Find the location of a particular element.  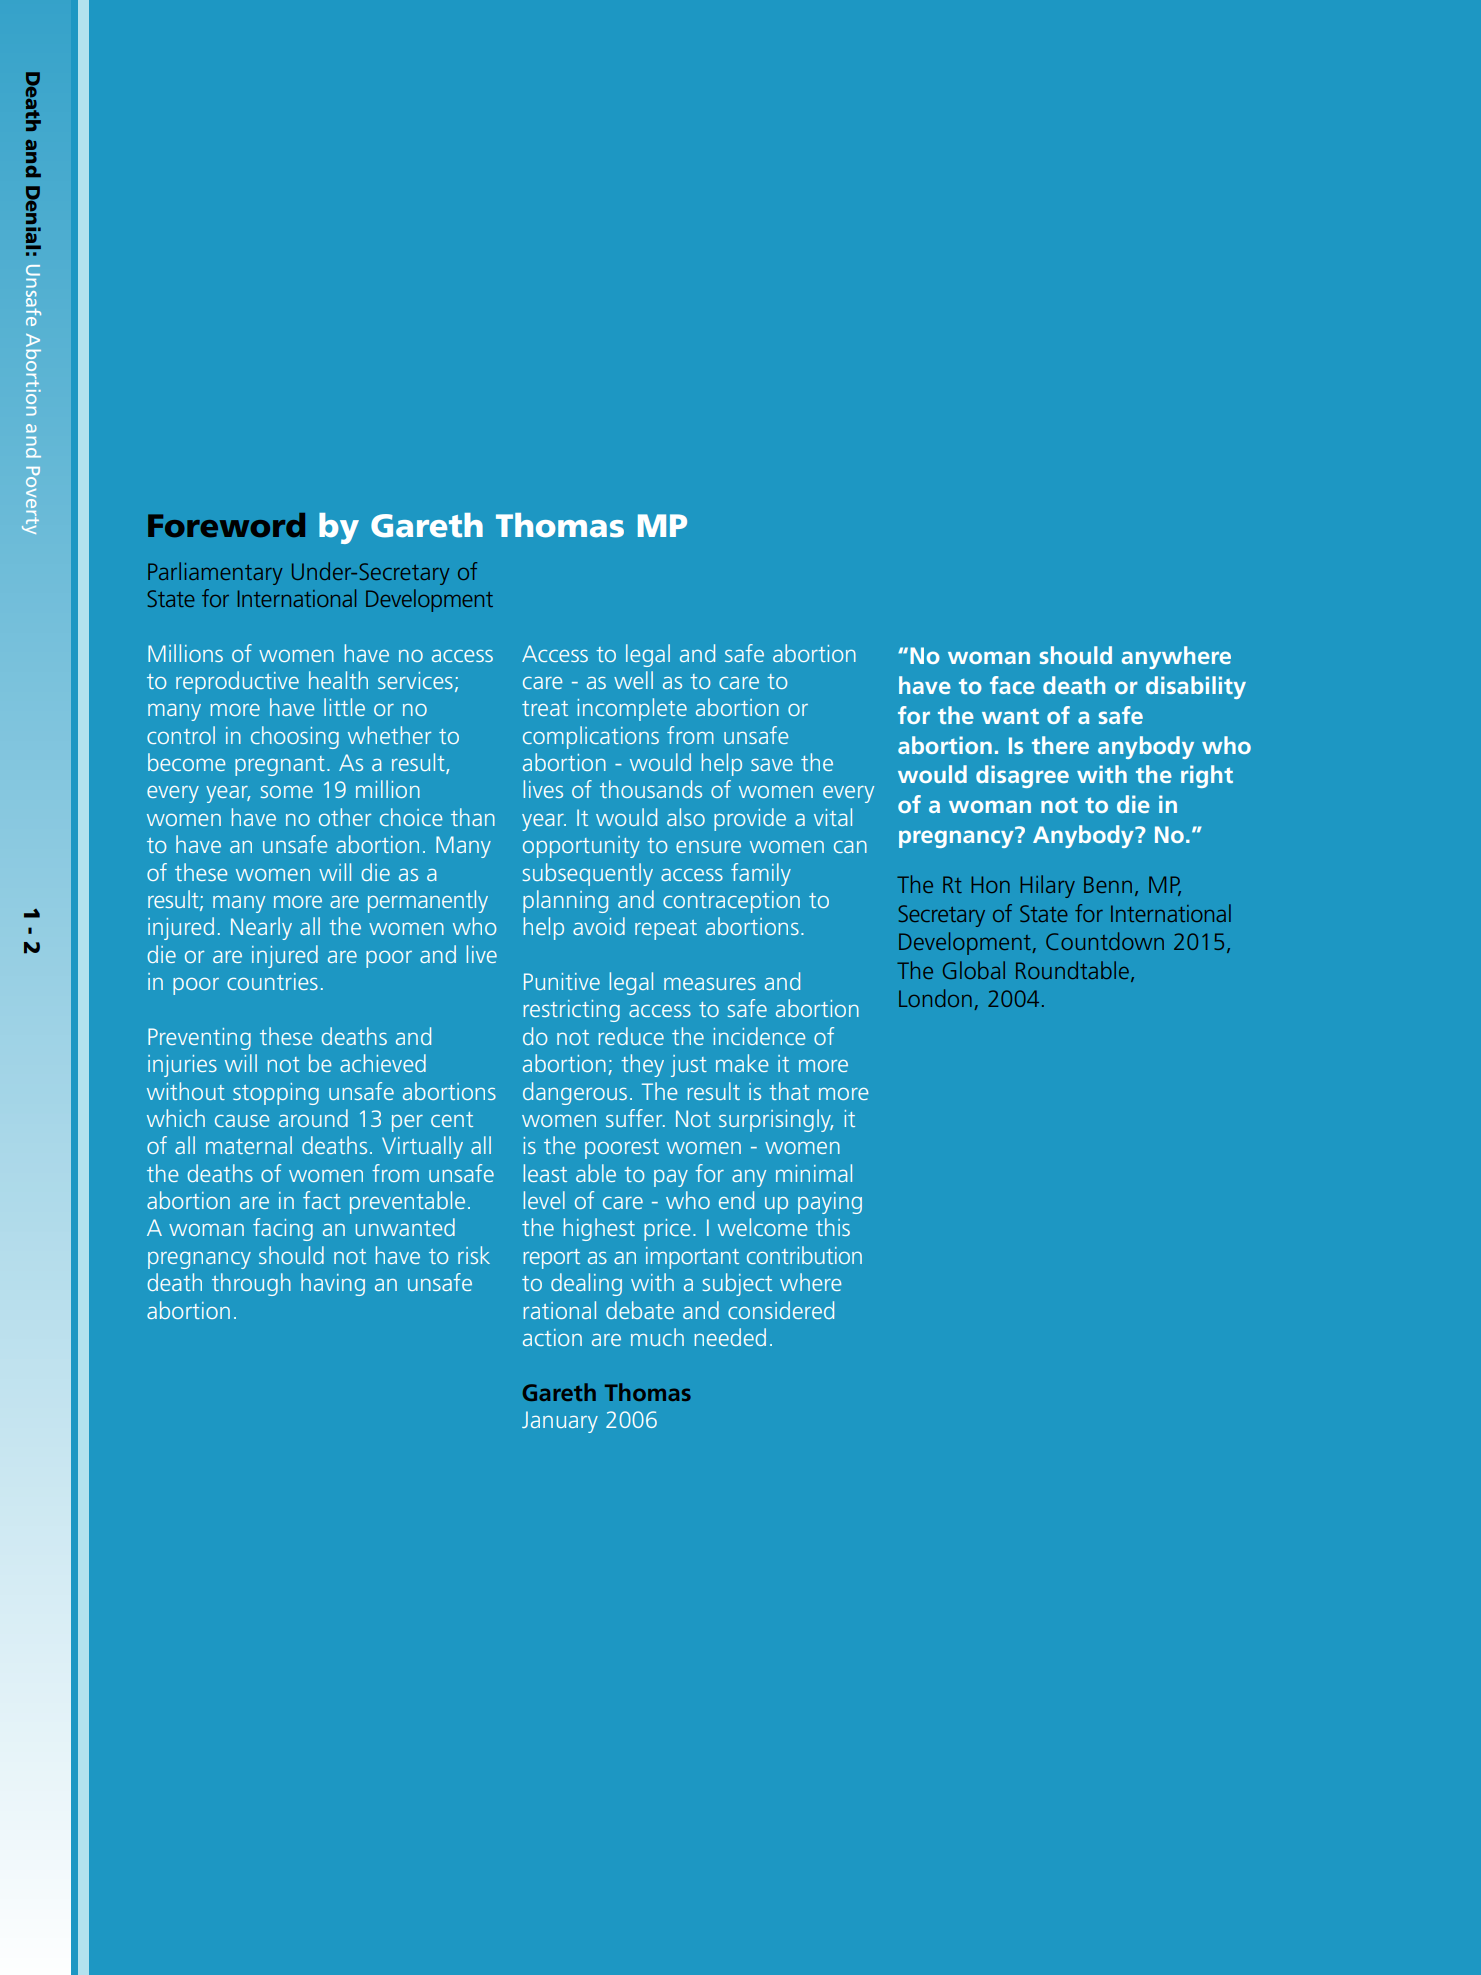

end is located at coordinates (736, 1200).
